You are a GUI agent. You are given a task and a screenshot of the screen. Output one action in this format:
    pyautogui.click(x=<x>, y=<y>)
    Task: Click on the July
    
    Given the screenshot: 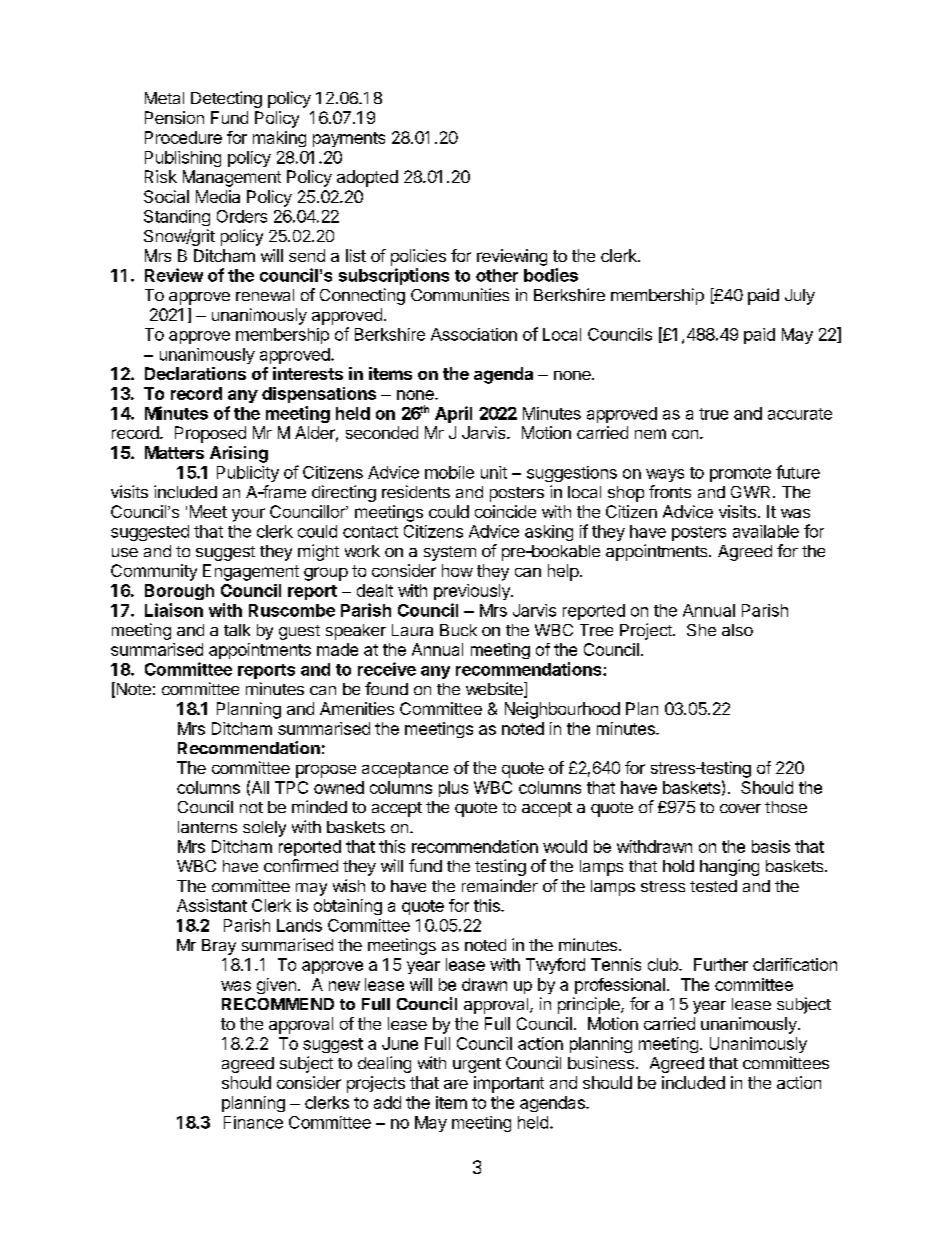 What is the action you would take?
    pyautogui.click(x=800, y=297)
